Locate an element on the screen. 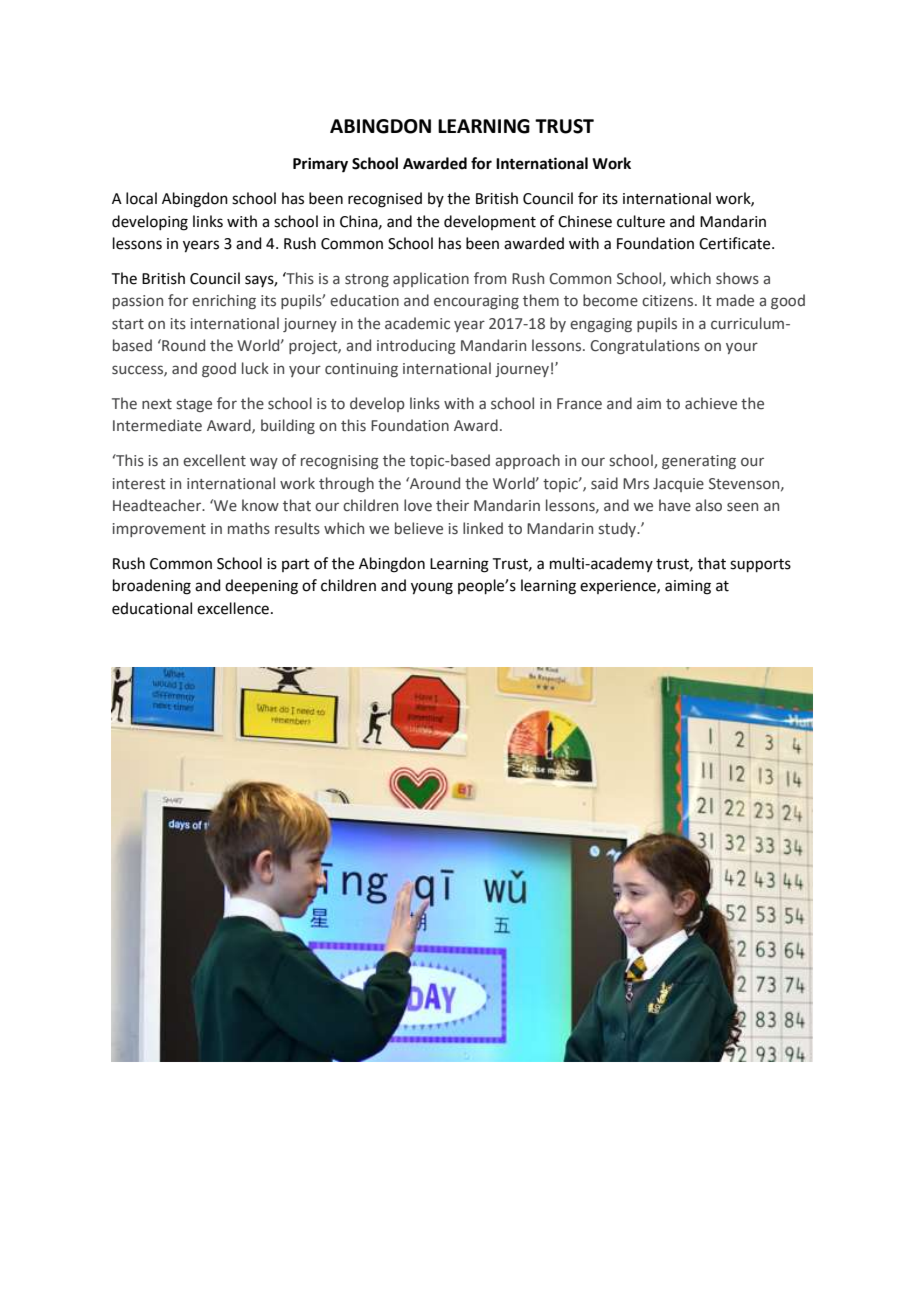  generating is located at coordinates (699, 462).
